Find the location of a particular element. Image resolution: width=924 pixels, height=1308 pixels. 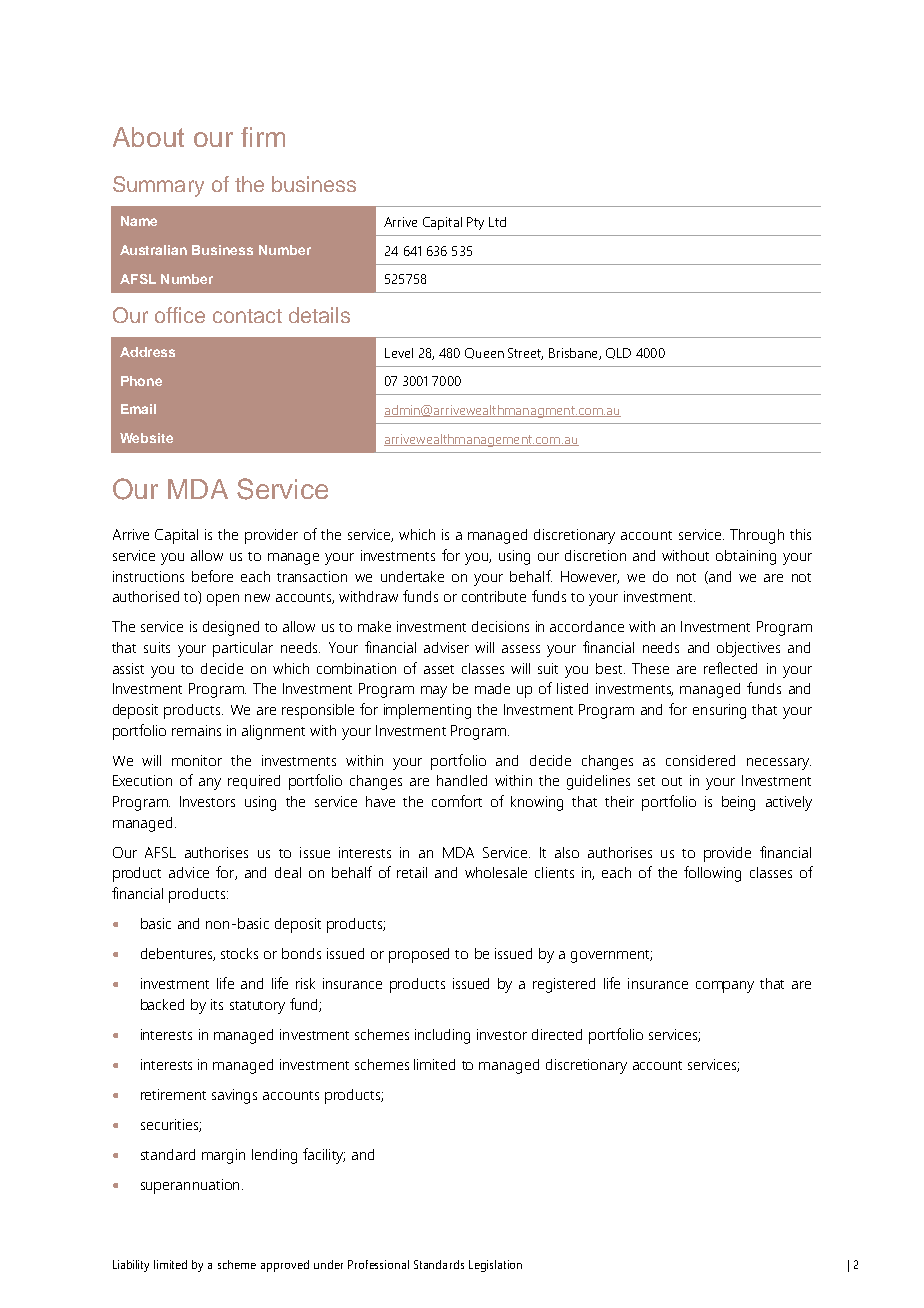

before is located at coordinates (212, 576).
